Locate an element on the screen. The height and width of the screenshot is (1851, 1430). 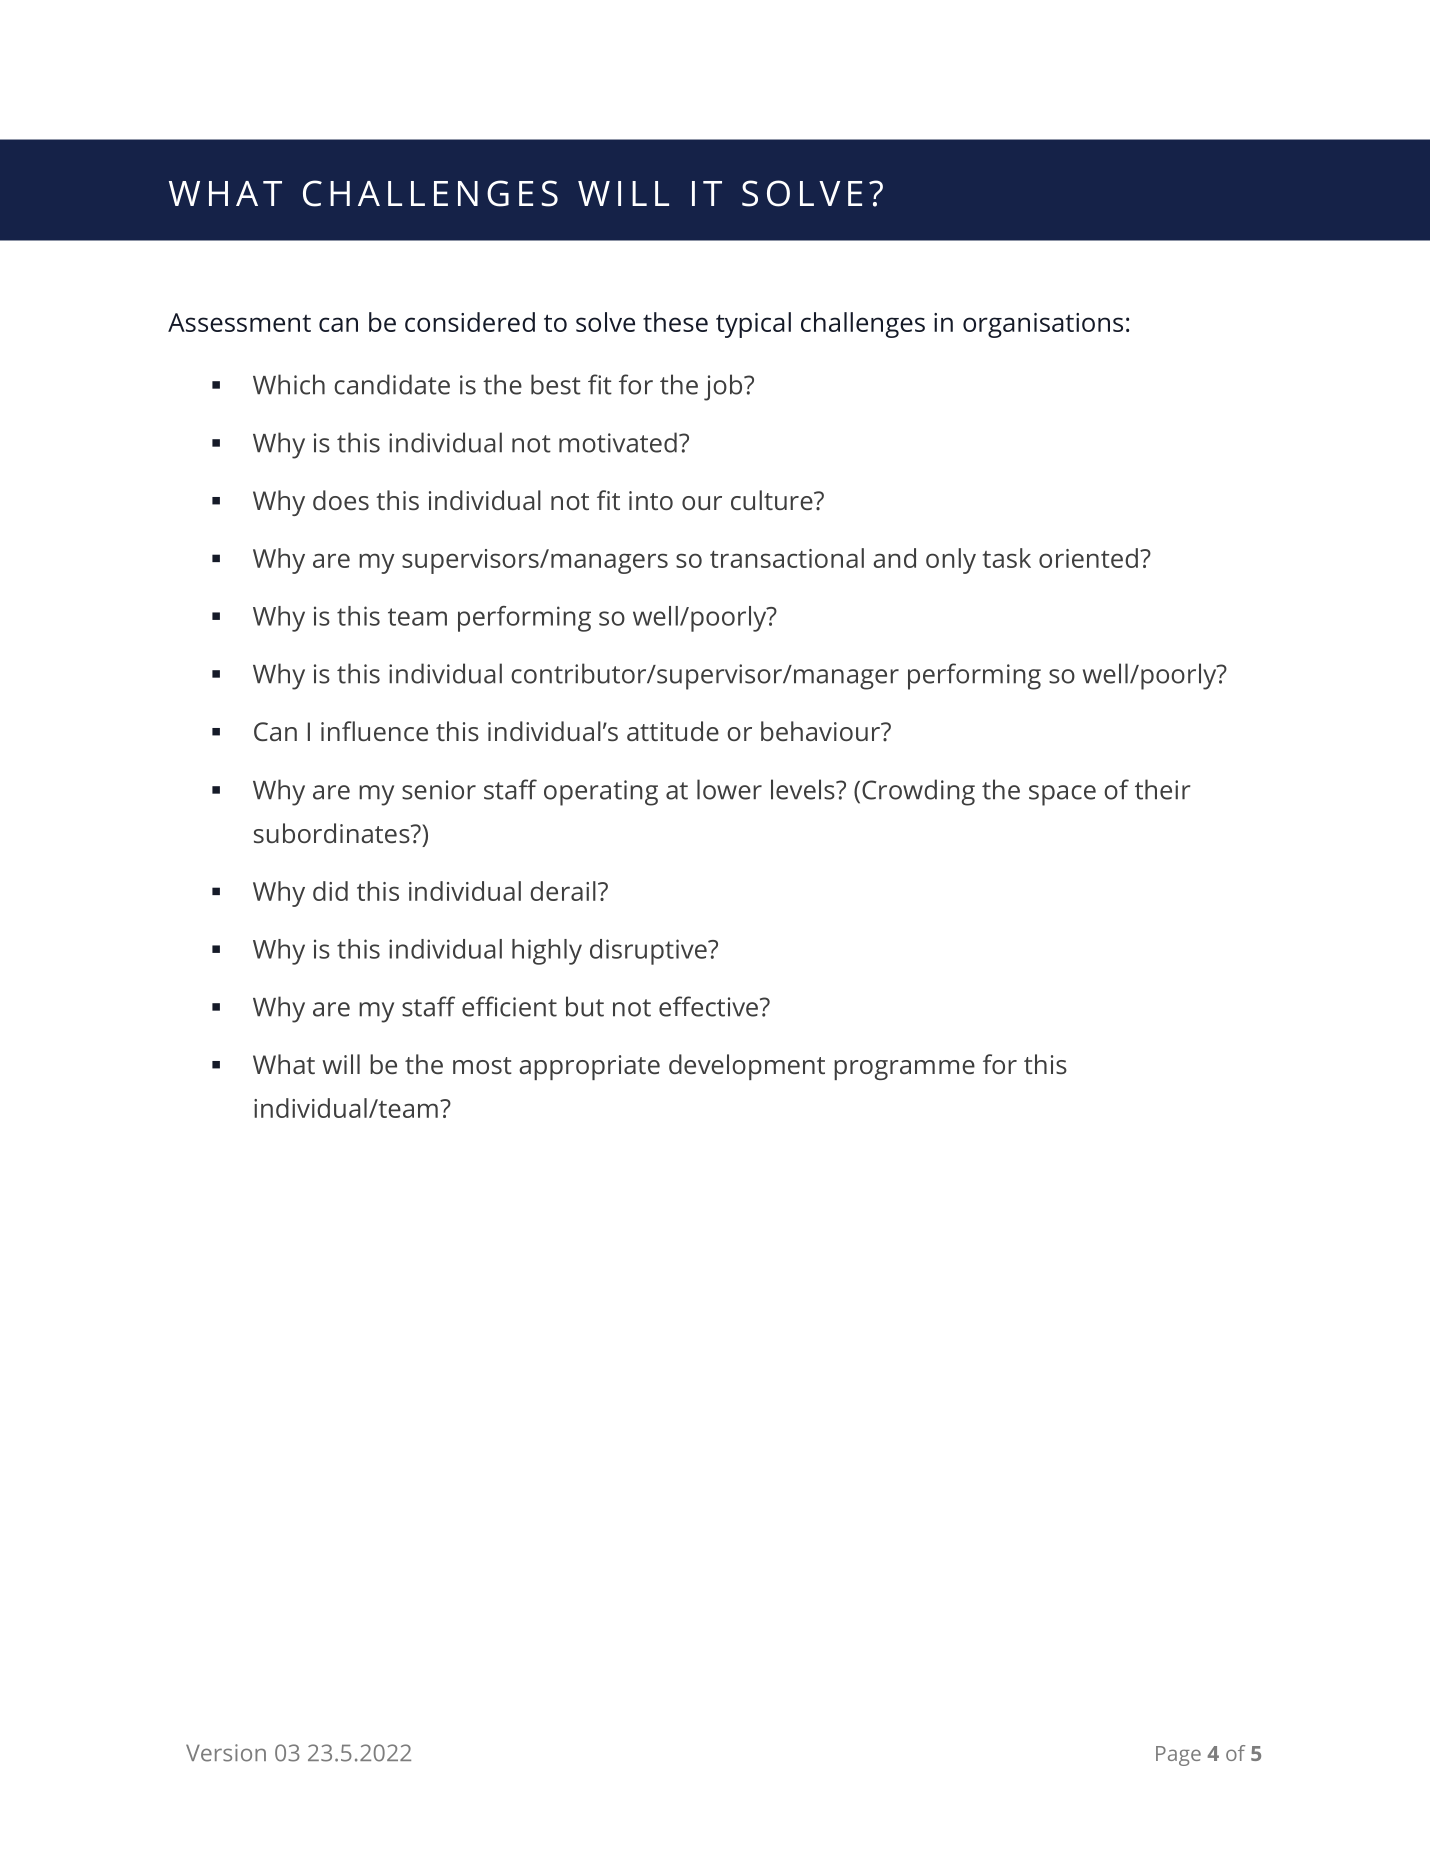
lower is located at coordinates (729, 789).
